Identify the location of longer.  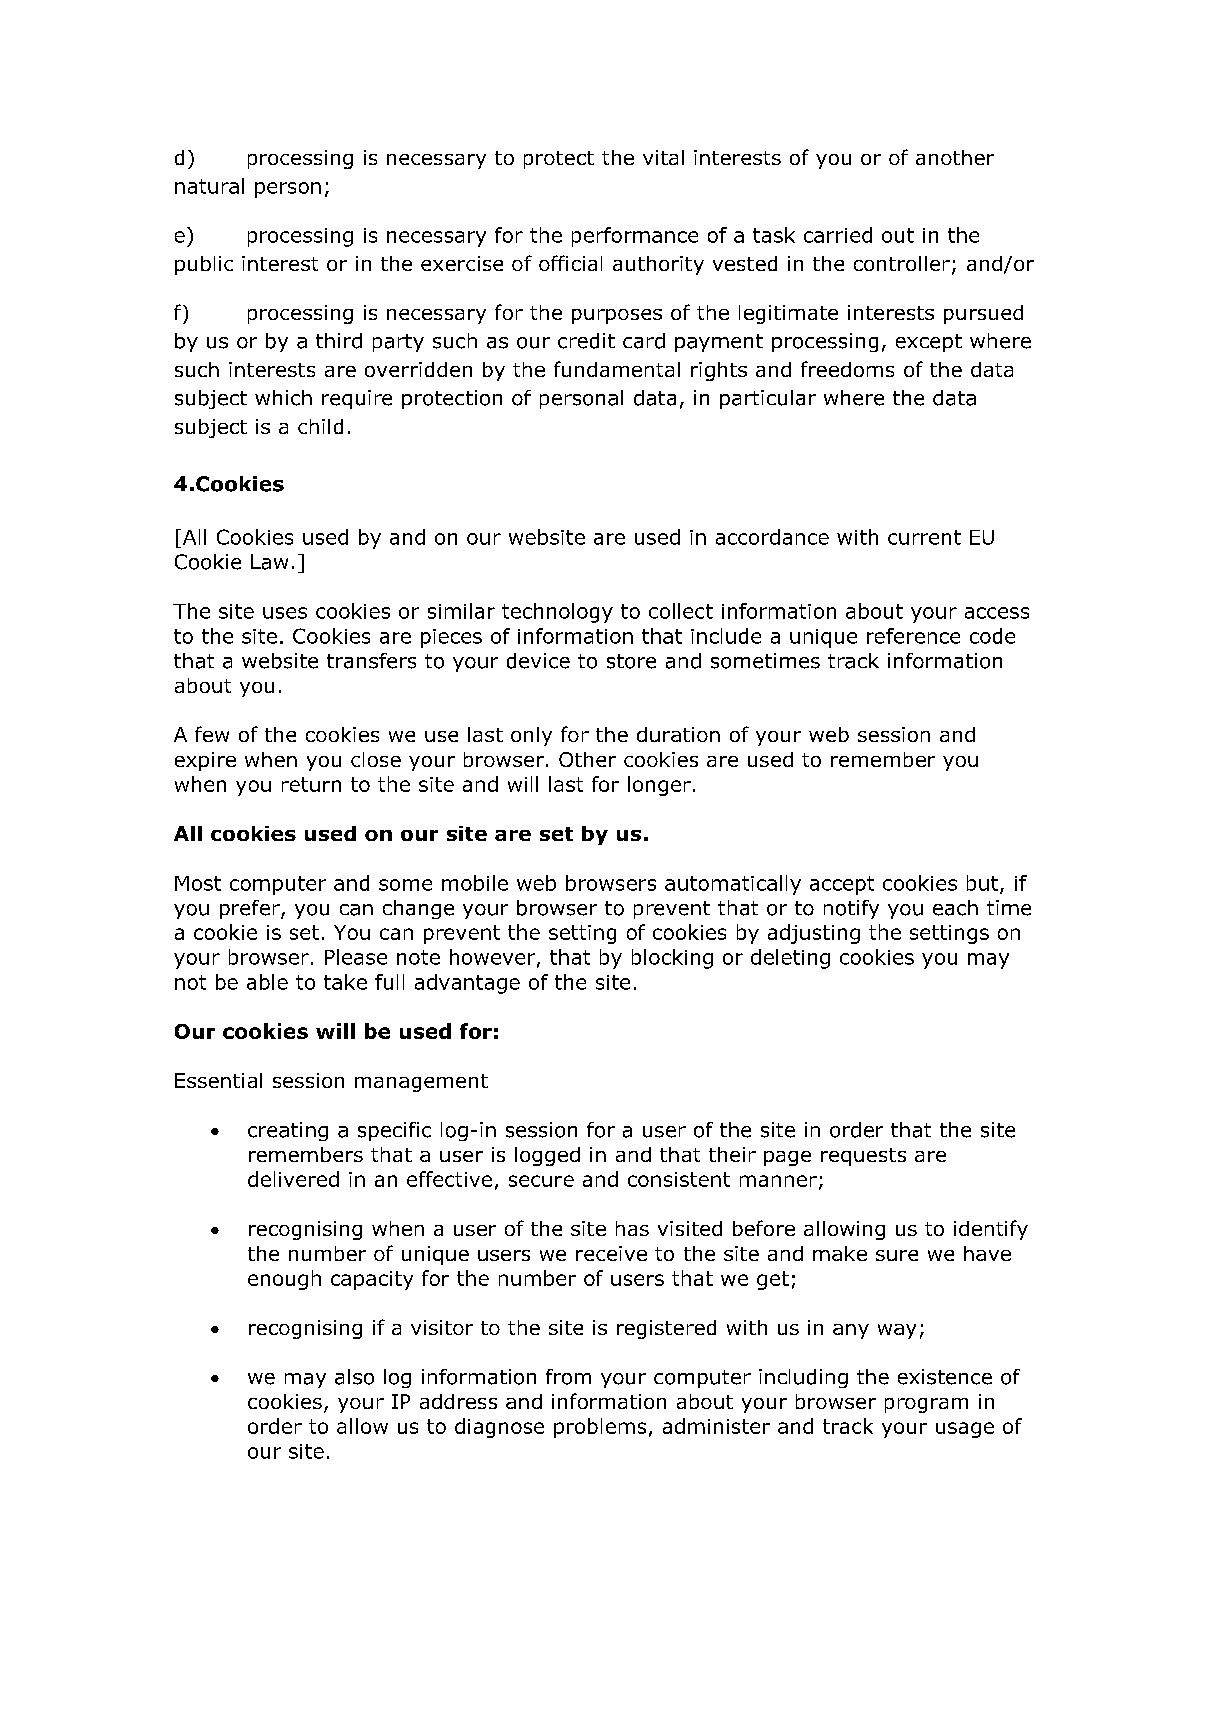
(659, 786).
